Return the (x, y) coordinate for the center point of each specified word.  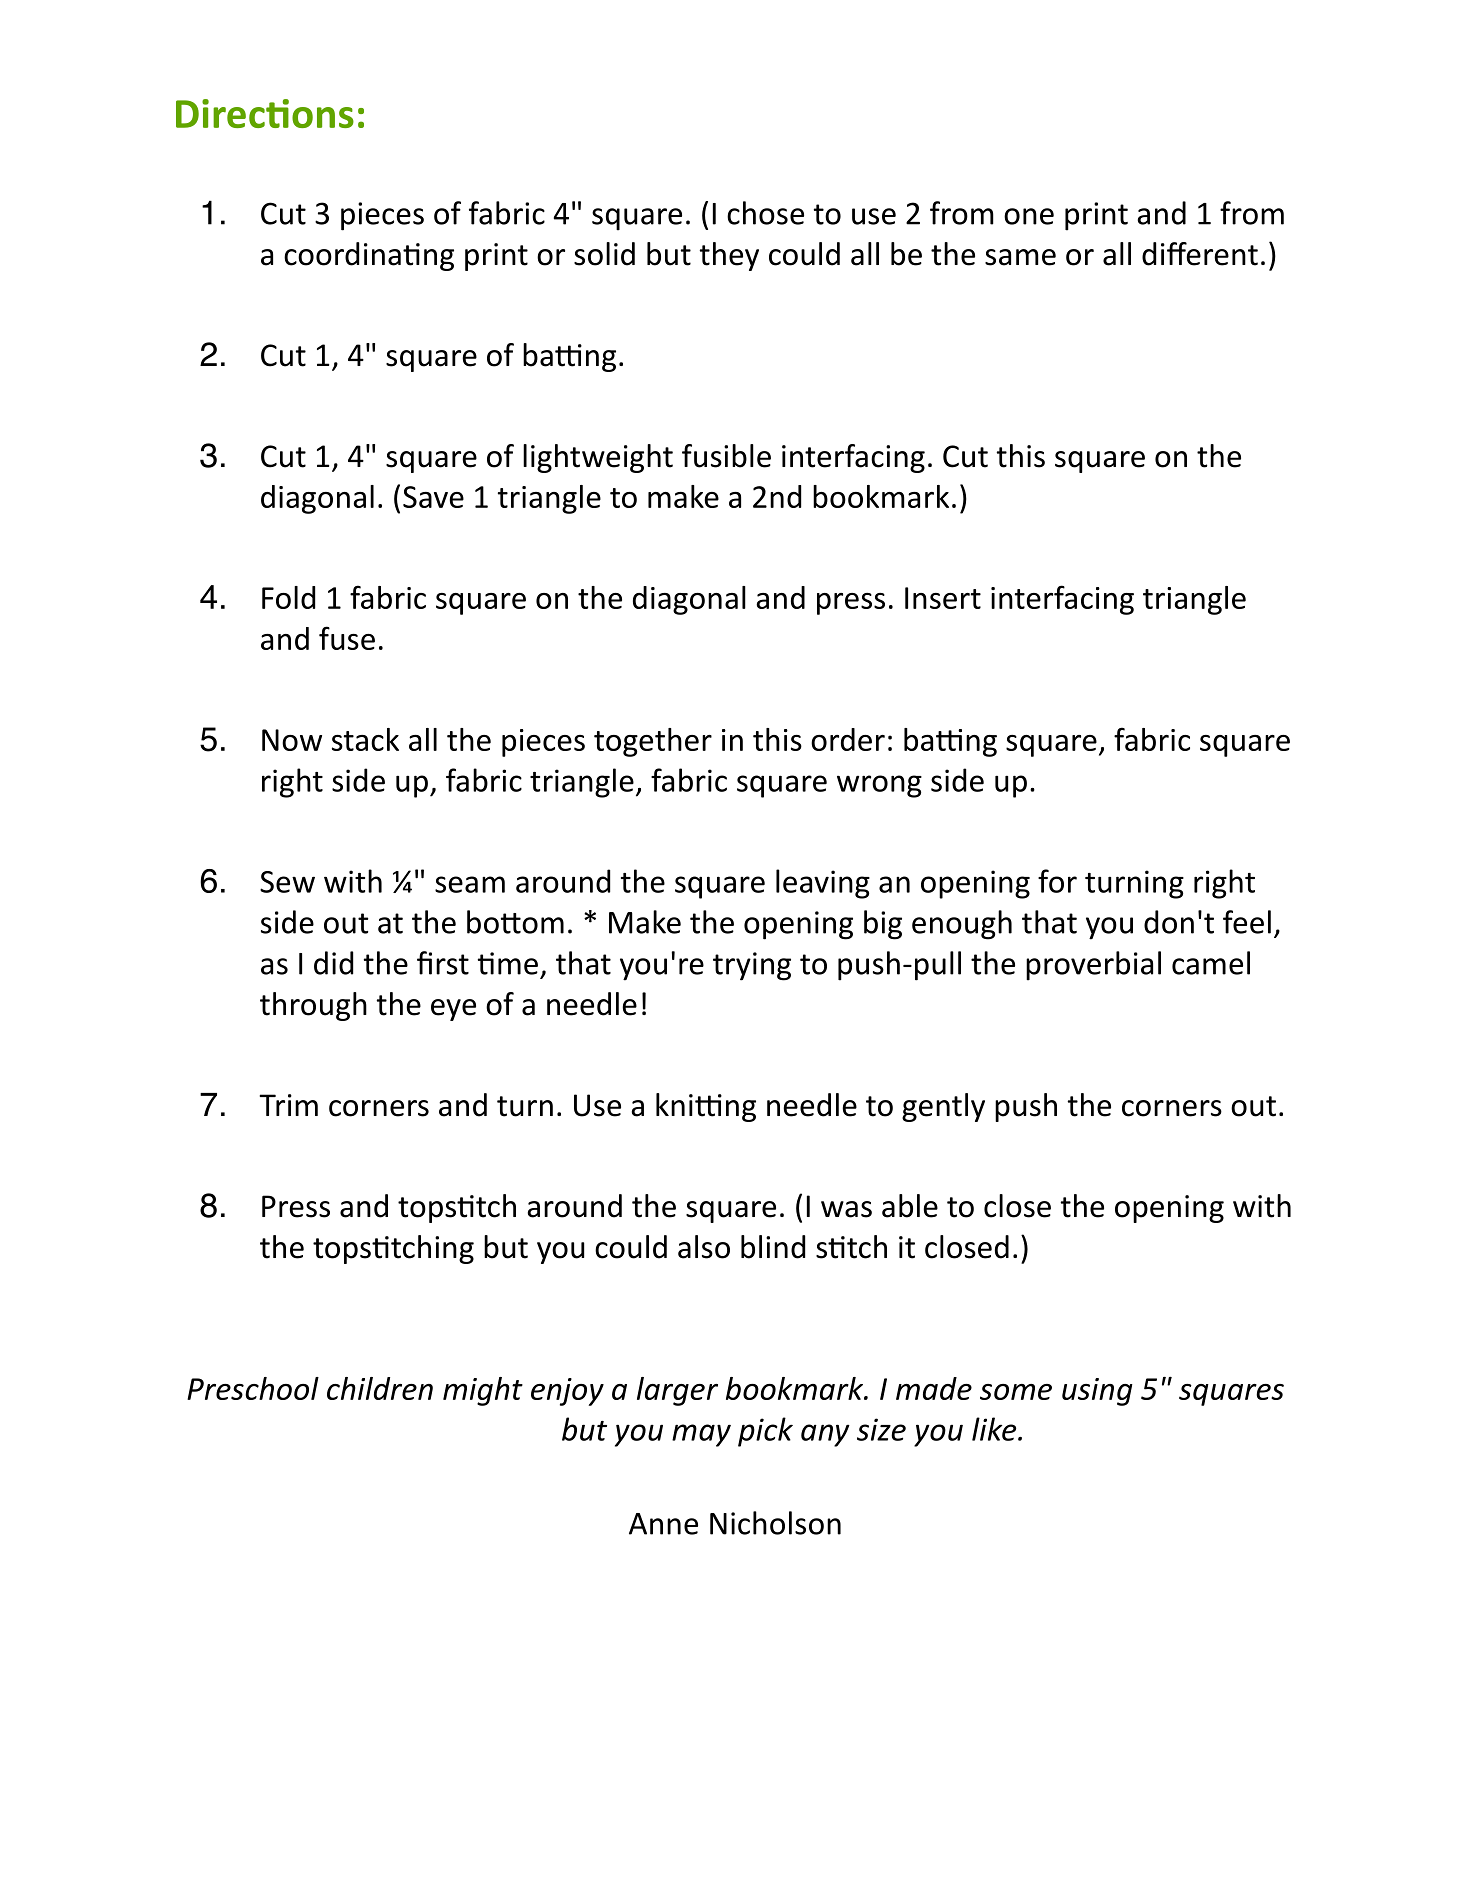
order (848, 739)
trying (752, 966)
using (1097, 1392)
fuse (347, 638)
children (380, 1388)
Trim (288, 1105)
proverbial (1093, 966)
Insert (943, 598)
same (1020, 257)
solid (604, 254)
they (729, 256)
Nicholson (775, 1523)
